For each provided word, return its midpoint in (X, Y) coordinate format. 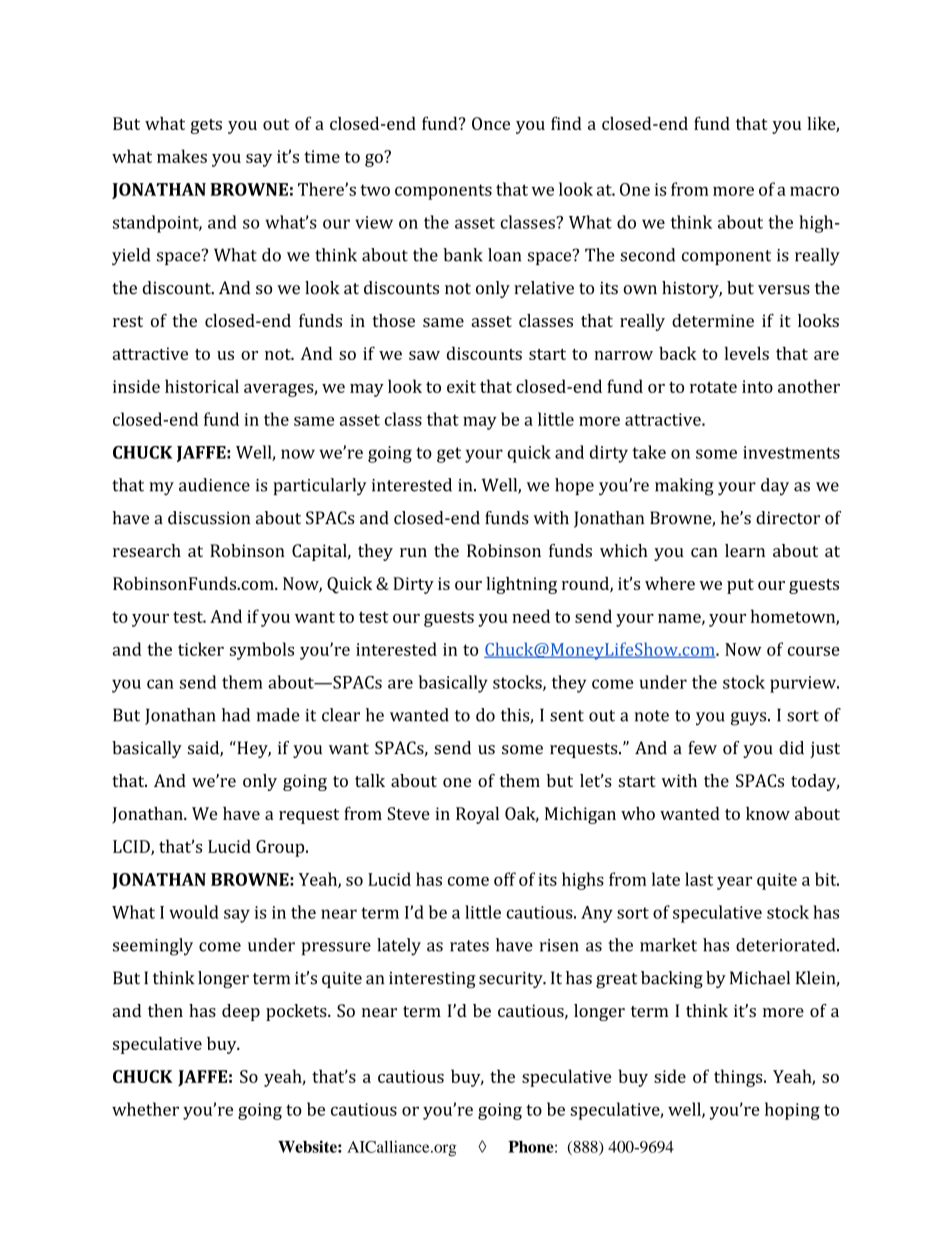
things (739, 1078)
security (512, 980)
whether (145, 1109)
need (531, 616)
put (740, 586)
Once (491, 123)
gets (206, 126)
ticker (201, 649)
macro (814, 191)
